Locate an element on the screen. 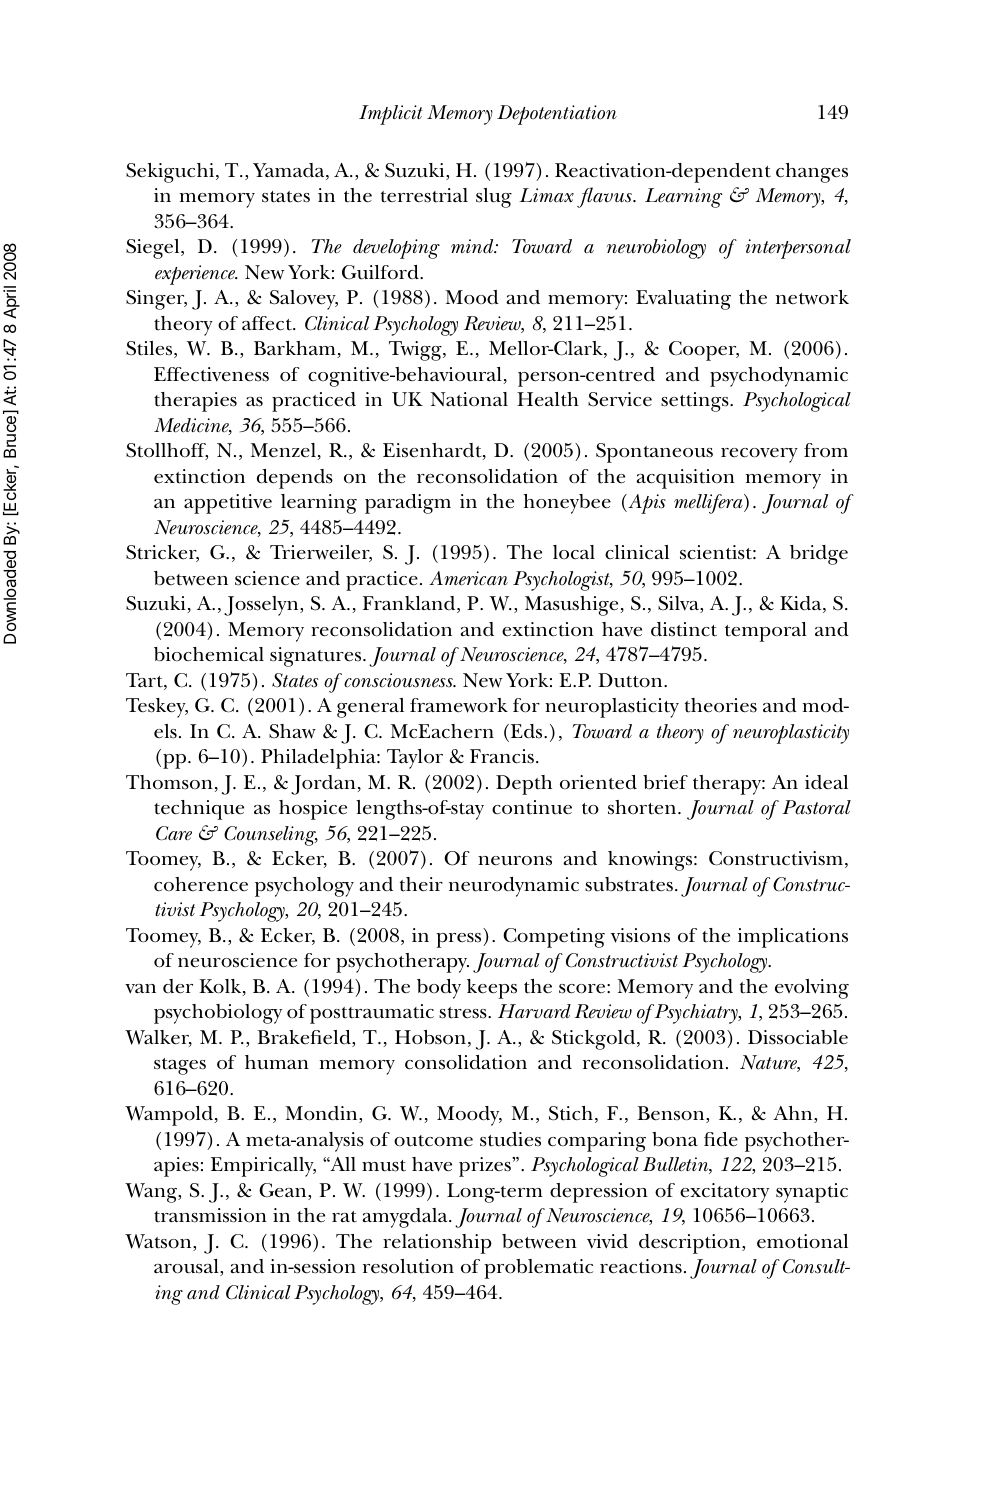 Image resolution: width=1005 pixels, height=1508 pixels. changes is located at coordinates (812, 173).
